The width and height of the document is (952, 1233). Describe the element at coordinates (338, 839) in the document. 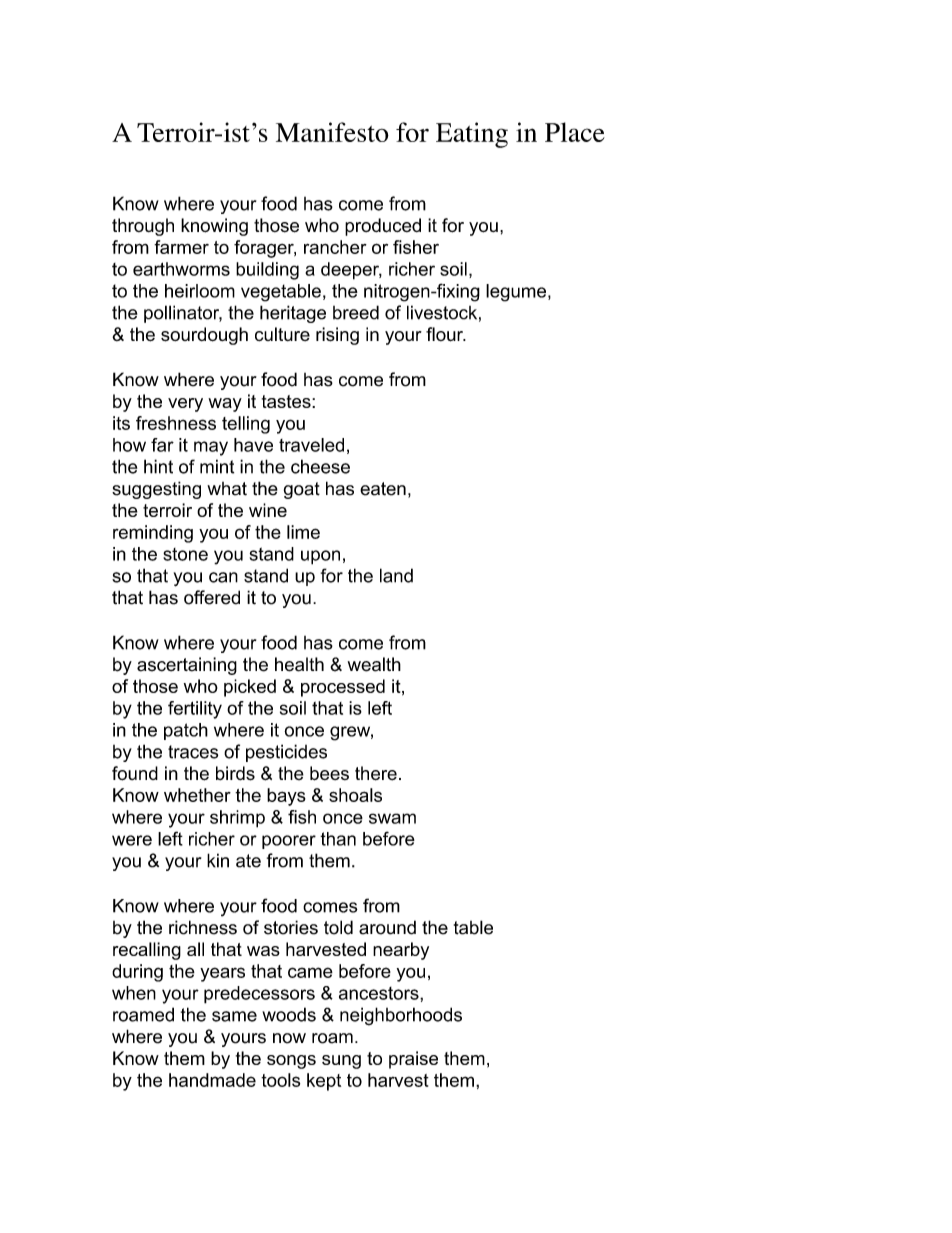

I see `than` at that location.
